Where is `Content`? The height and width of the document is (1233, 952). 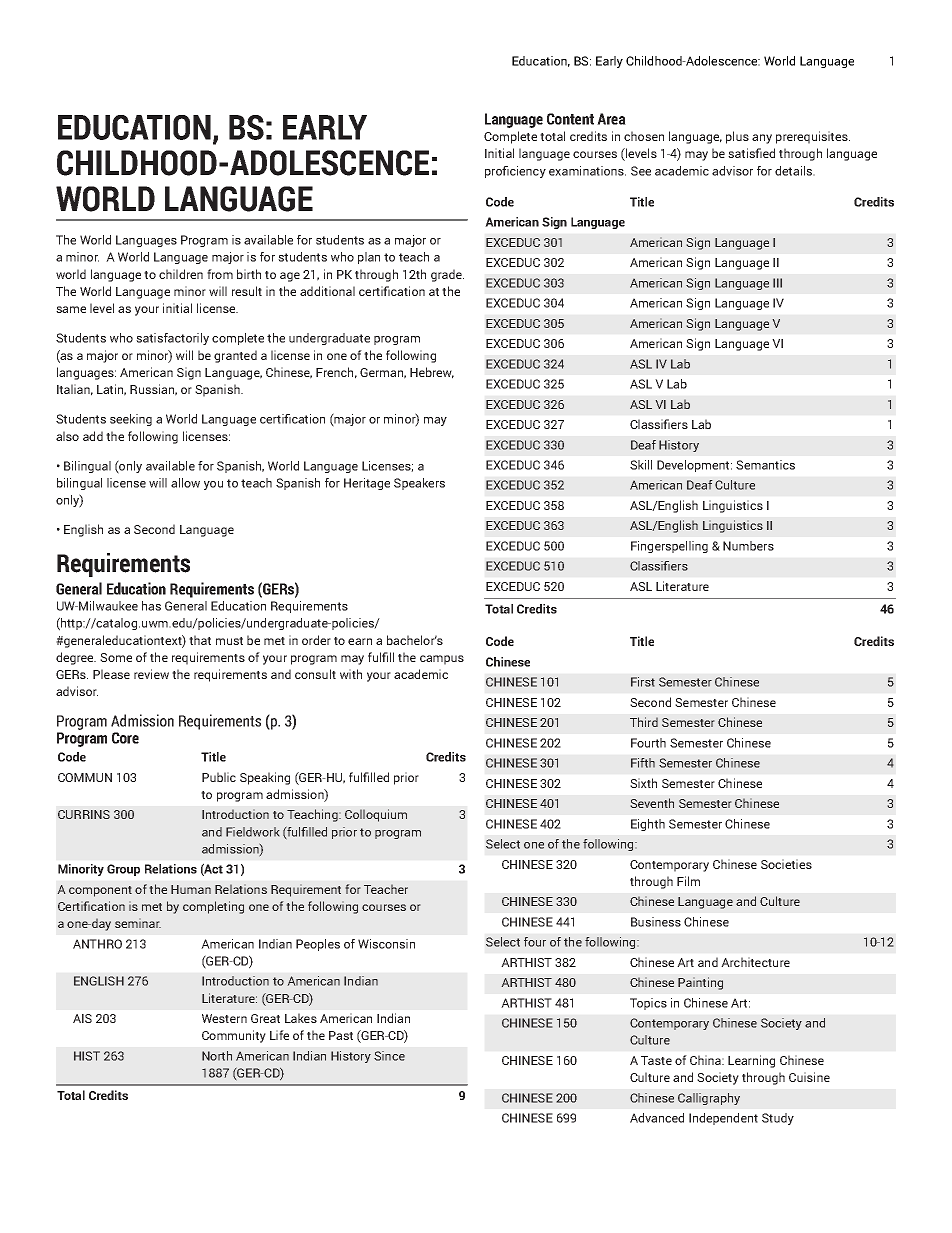
Content is located at coordinates (570, 119).
